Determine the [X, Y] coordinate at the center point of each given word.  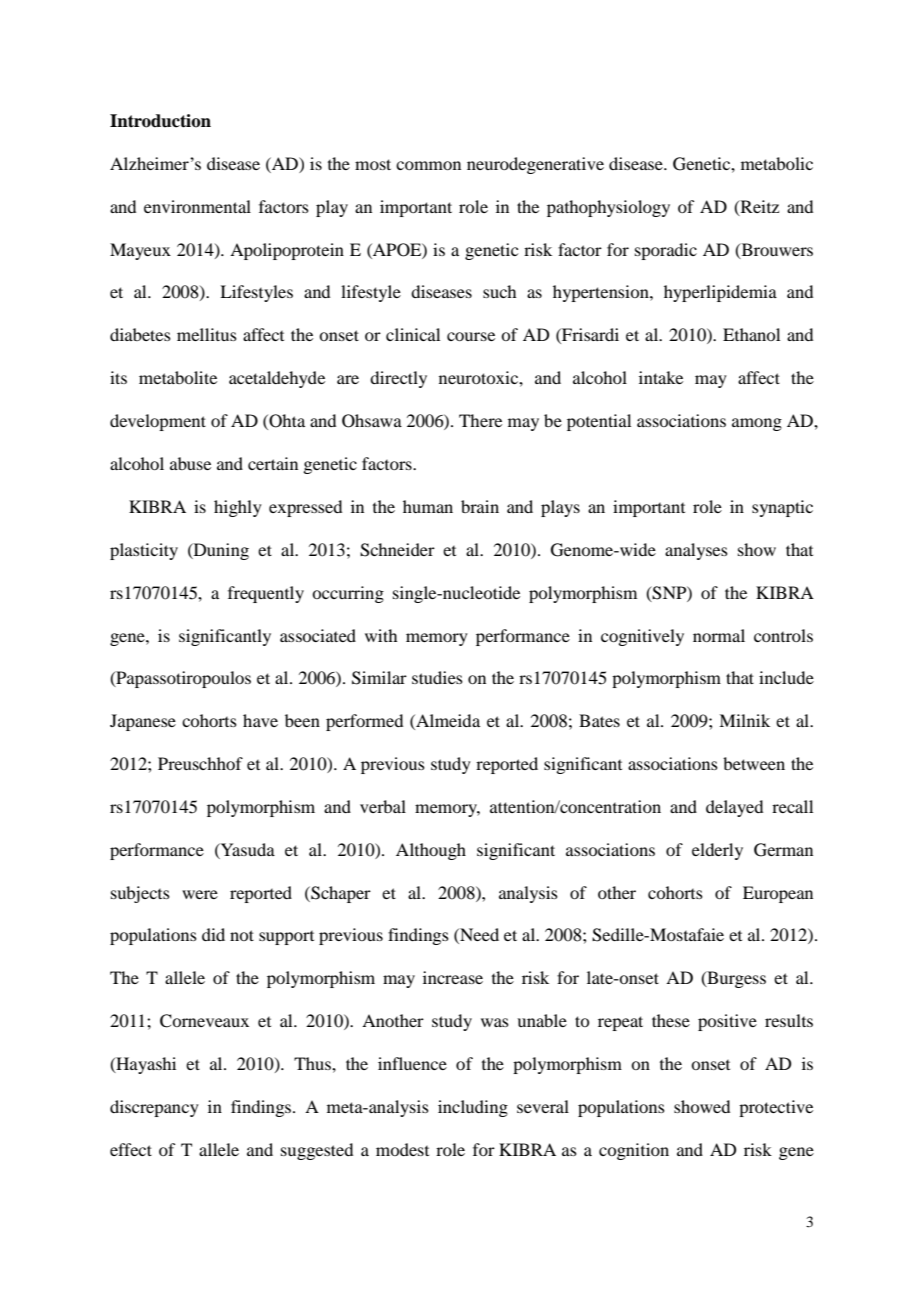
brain [480, 506]
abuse [190, 463]
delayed [734, 808]
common [428, 165]
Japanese [143, 722]
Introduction [160, 121]
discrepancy [154, 1108]
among [757, 424]
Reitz [758, 207]
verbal [383, 806]
